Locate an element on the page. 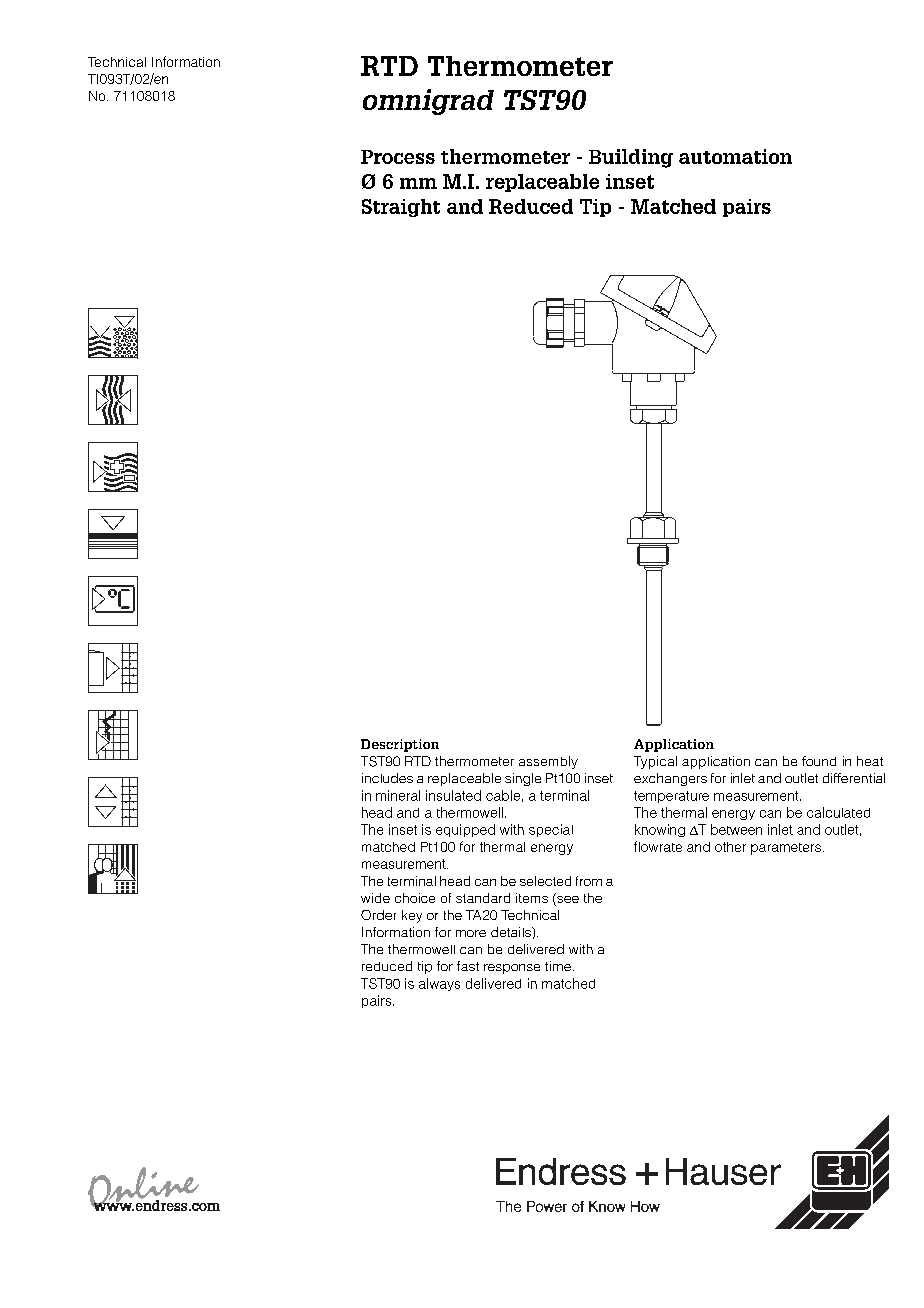 The image size is (924, 1308). assembly is located at coordinates (548, 762).
